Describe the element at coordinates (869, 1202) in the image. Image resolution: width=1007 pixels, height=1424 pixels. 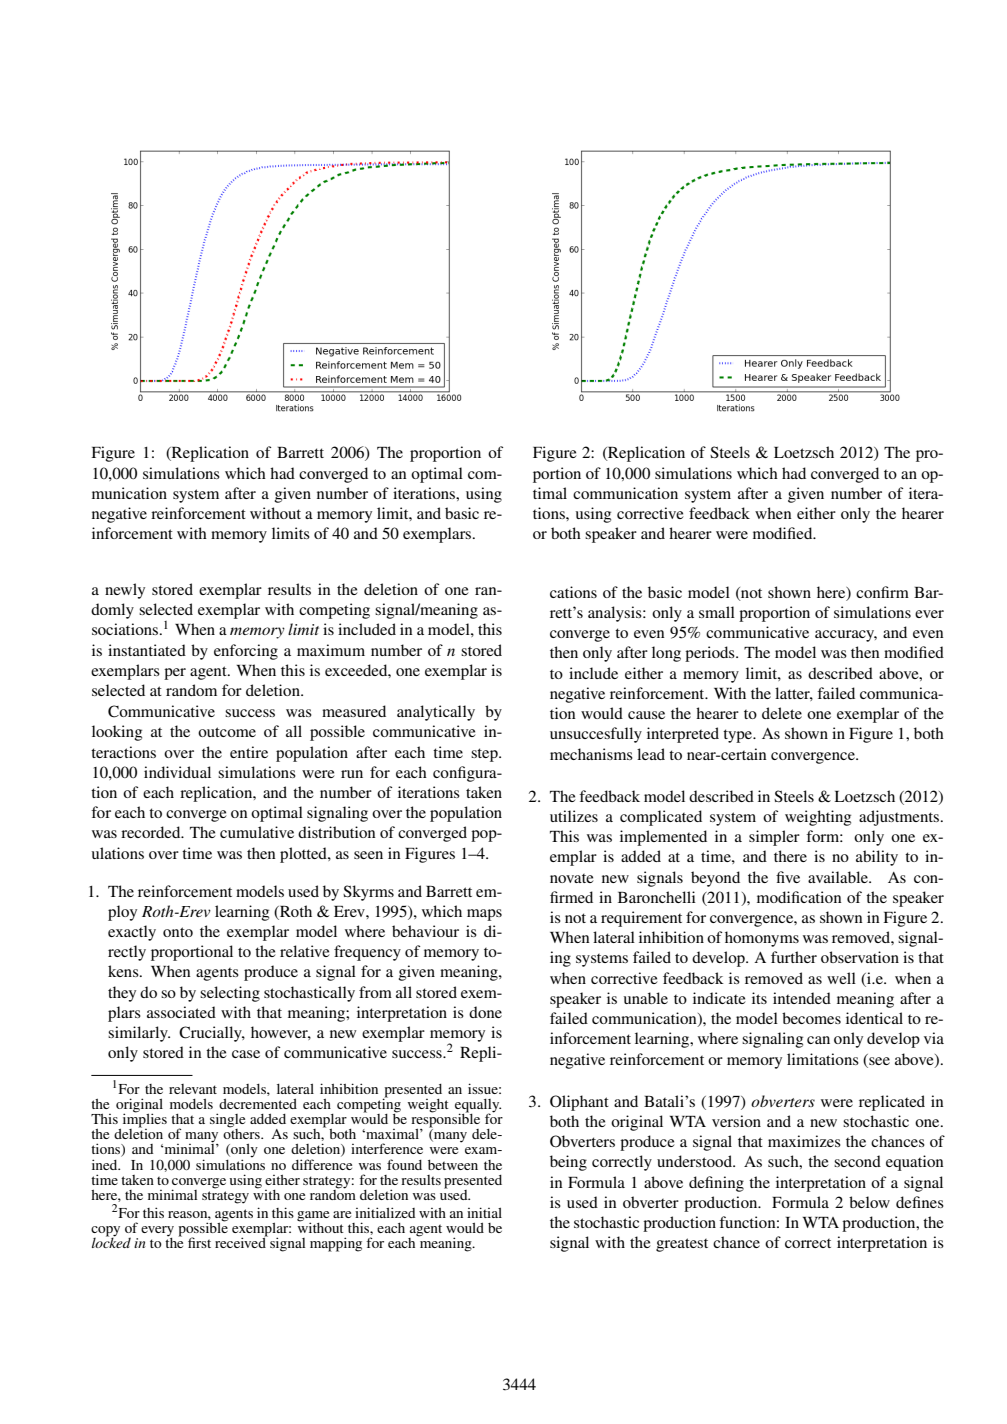
I see `below` at that location.
